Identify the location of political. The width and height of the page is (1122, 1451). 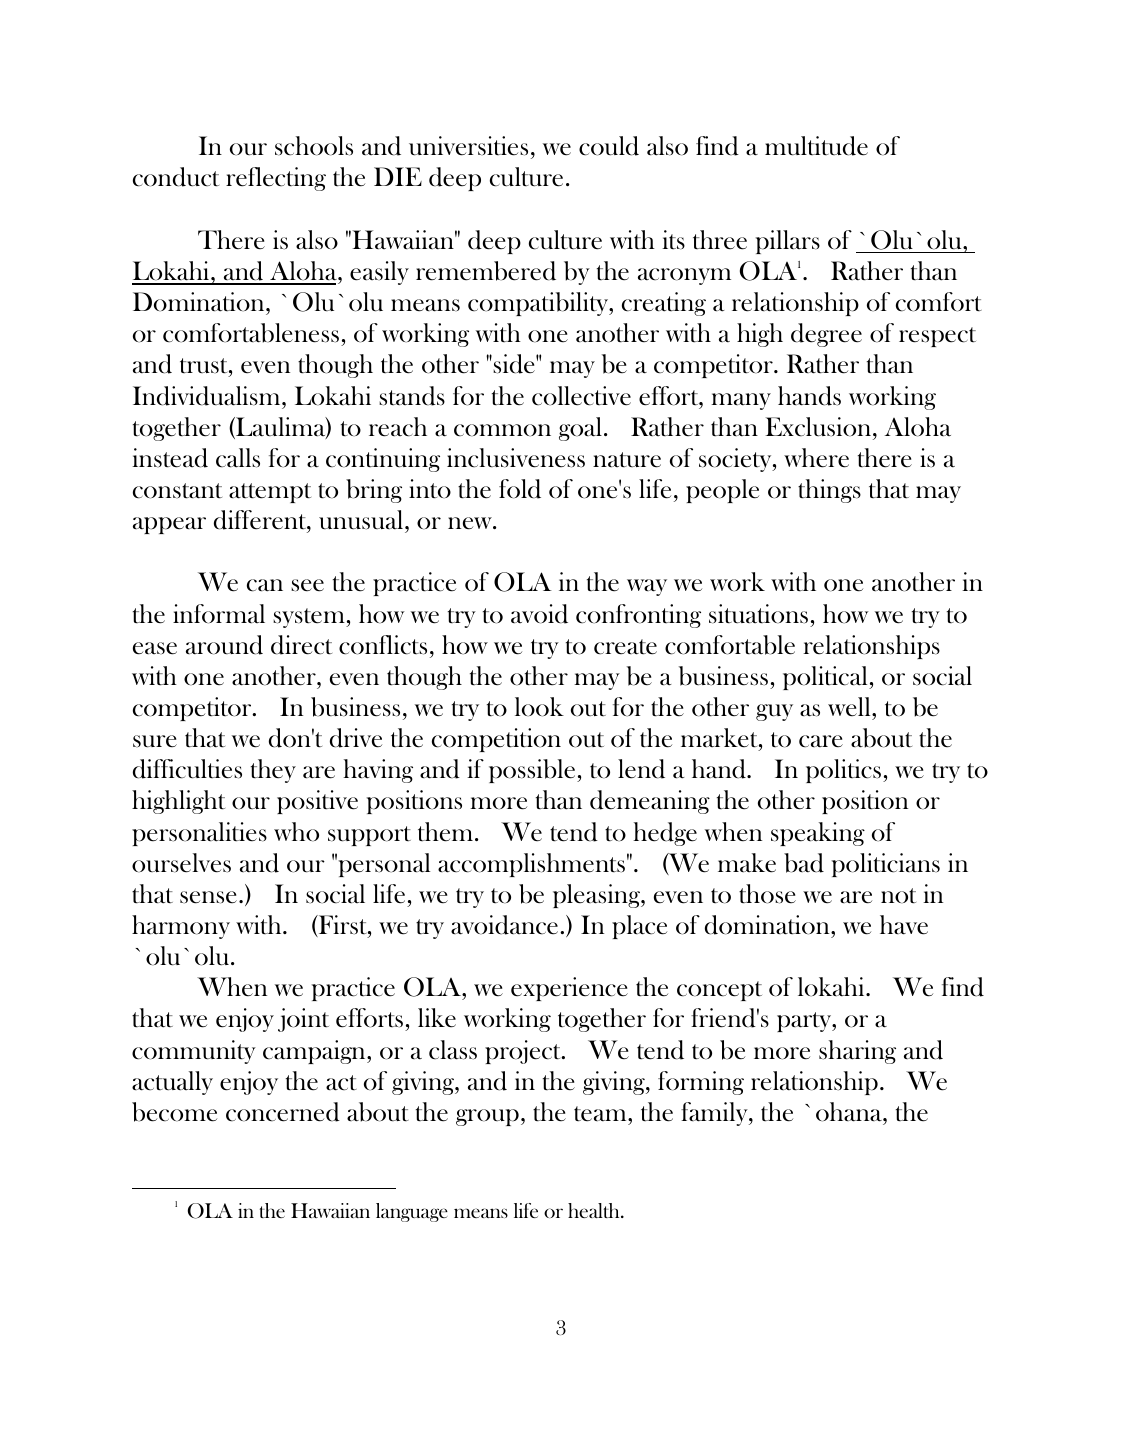
(826, 678).
